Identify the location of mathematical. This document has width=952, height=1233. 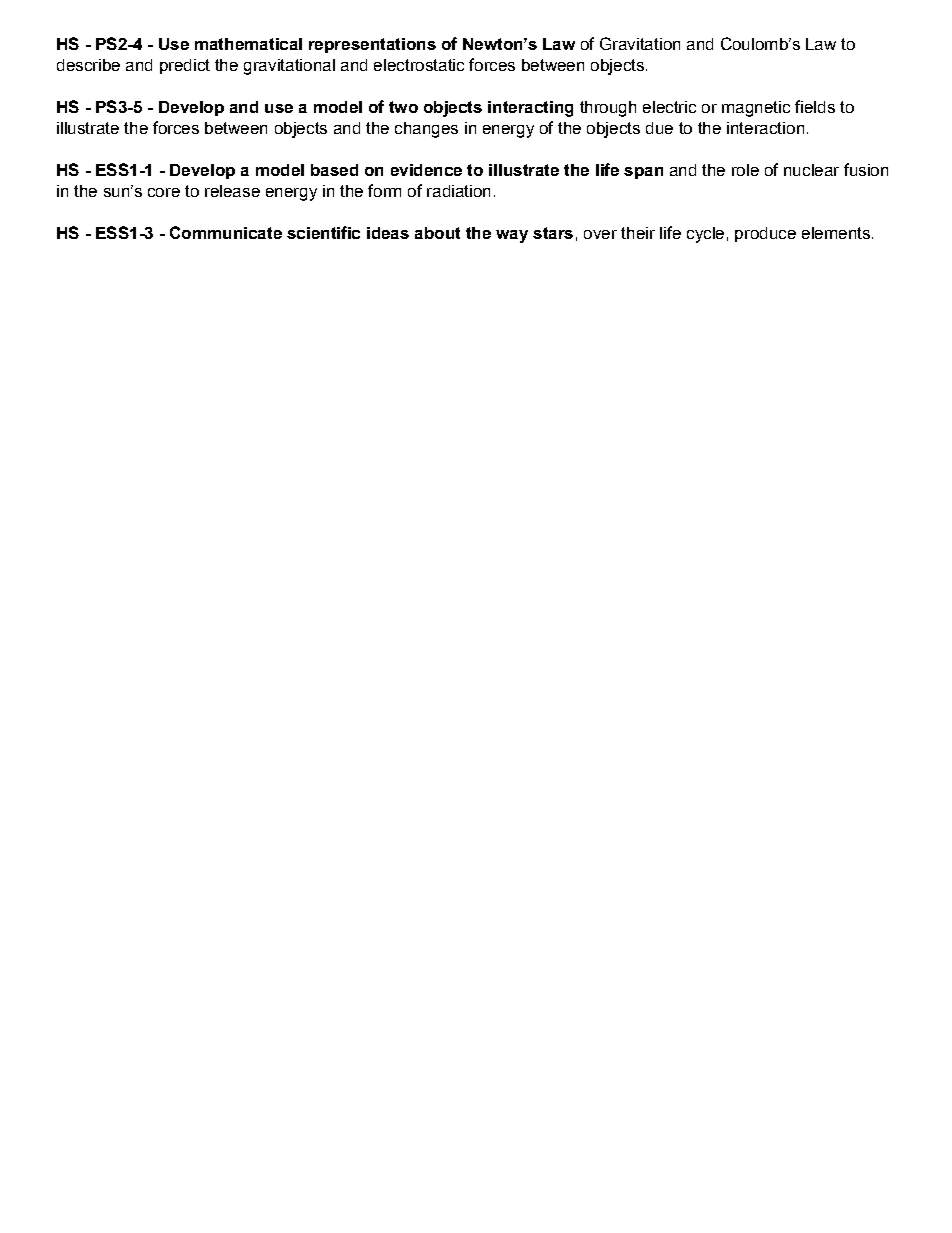
(248, 44).
